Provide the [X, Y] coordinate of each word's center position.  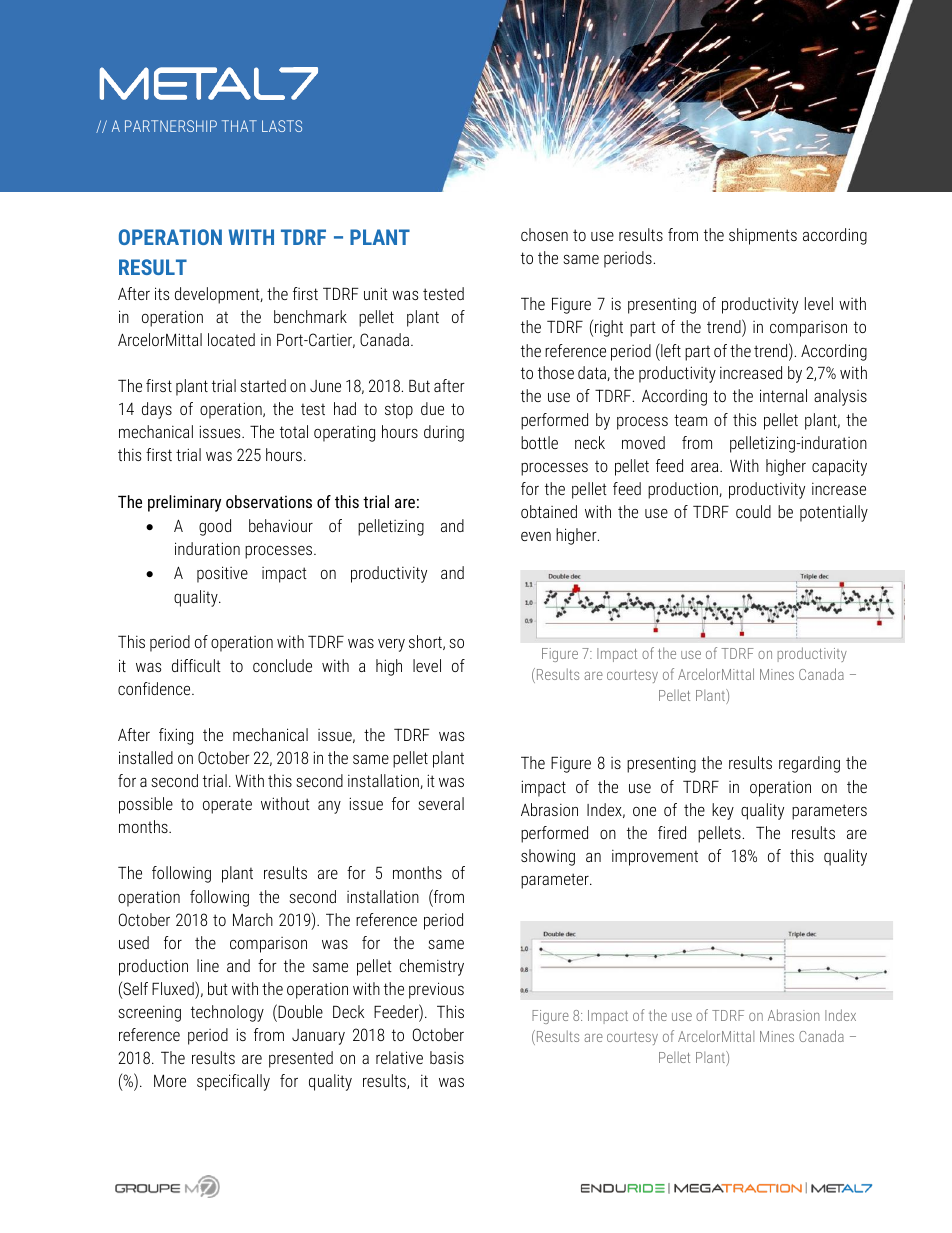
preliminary [184, 503]
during [444, 433]
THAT [239, 126]
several [441, 803]
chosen [544, 234]
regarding [809, 764]
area [706, 467]
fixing [176, 736]
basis [447, 1057]
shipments [763, 236]
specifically [233, 1082]
